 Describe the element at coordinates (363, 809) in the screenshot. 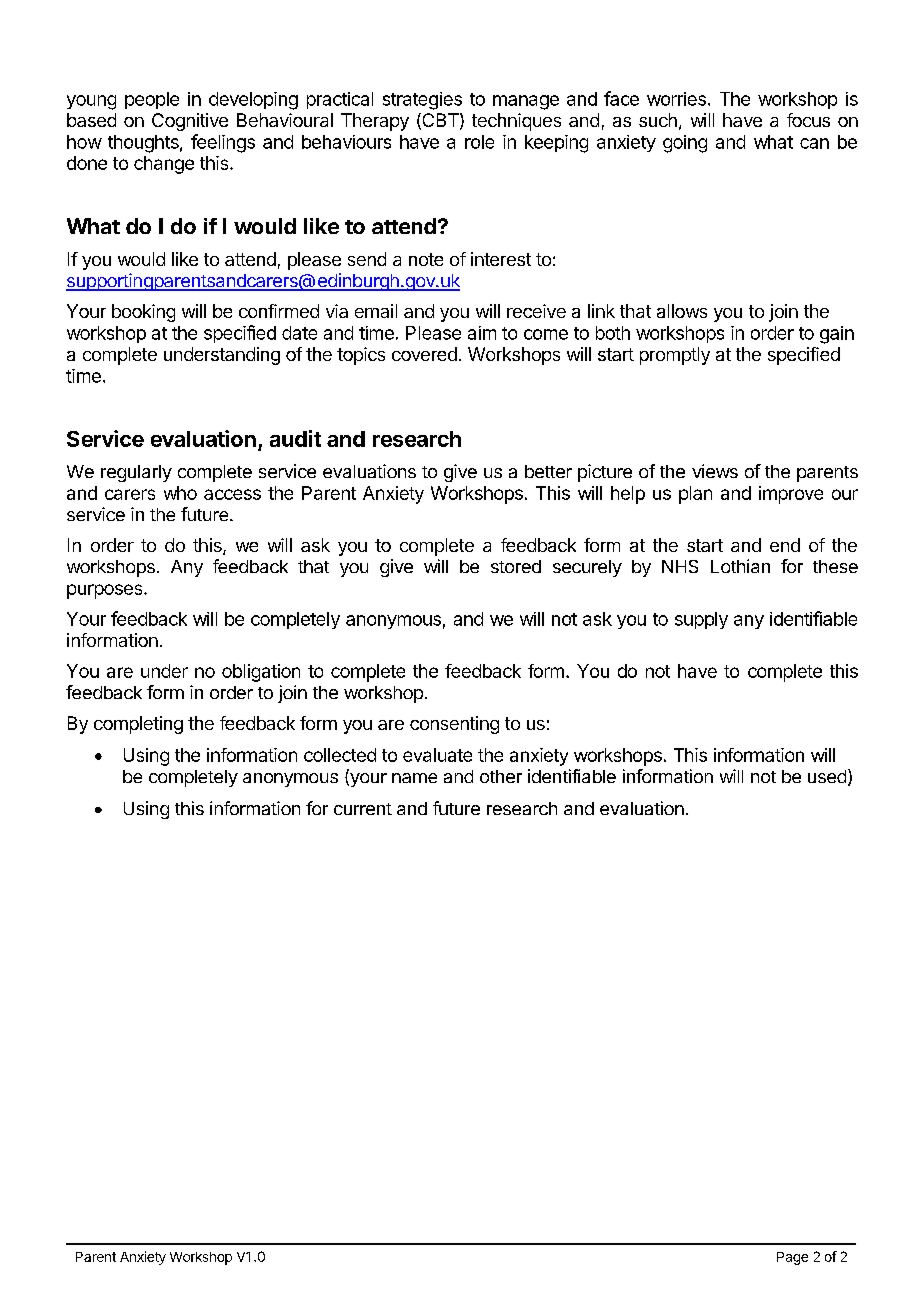

I see `current` at that location.
